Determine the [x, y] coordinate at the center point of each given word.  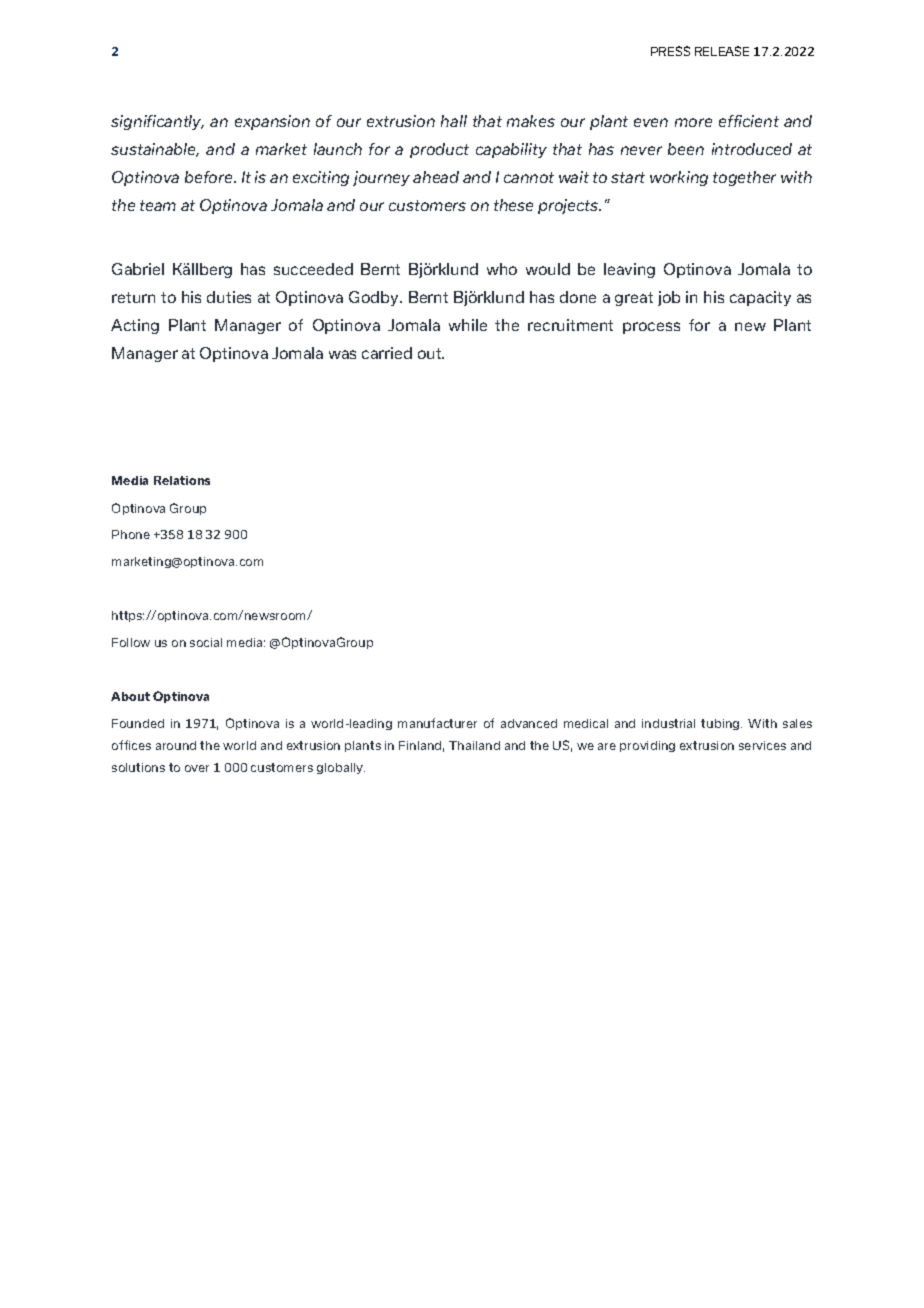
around [176, 745]
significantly [157, 122]
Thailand [474, 745]
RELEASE [722, 51]
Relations [182, 480]
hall [454, 121]
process [651, 328]
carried [387, 353]
